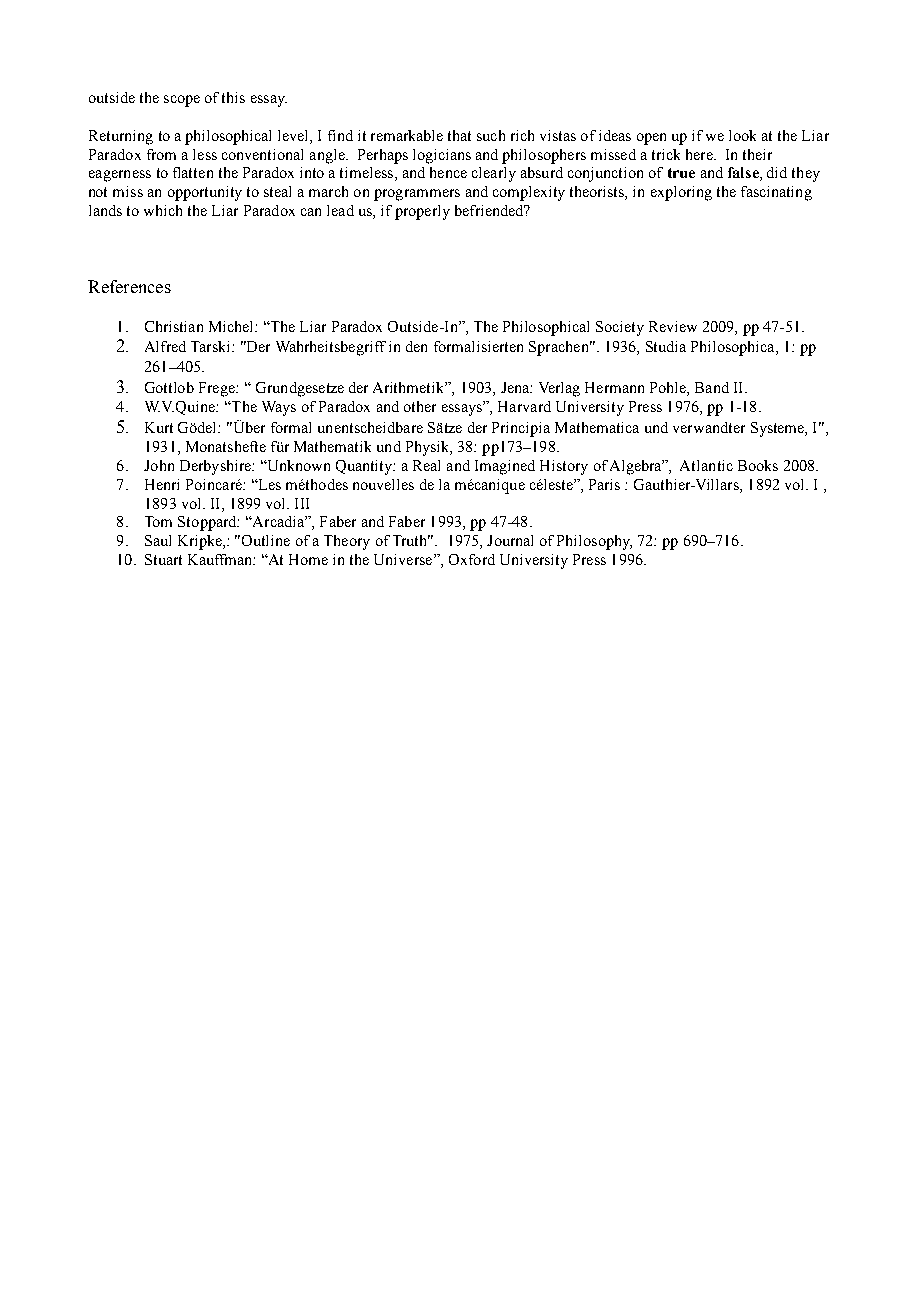 The width and height of the screenshot is (924, 1308). What do you see at coordinates (163, 210) in the screenshot?
I see `which` at bounding box center [163, 210].
